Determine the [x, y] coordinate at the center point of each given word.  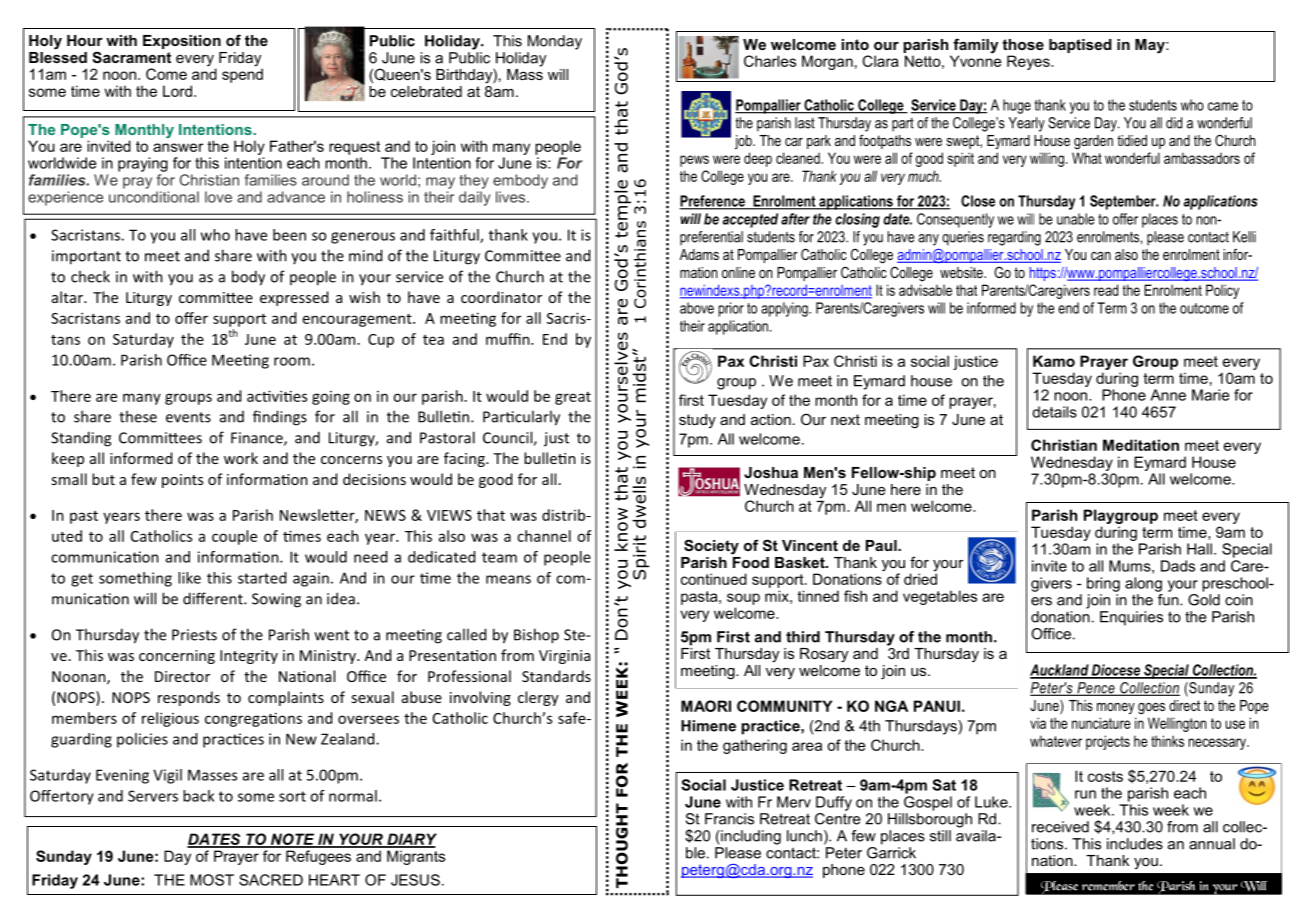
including [750, 837]
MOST [212, 880]
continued [714, 579]
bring [1103, 584]
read [1106, 290]
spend [242, 74]
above [697, 308]
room [292, 361]
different [214, 598]
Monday [555, 42]
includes [1135, 844]
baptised [1080, 46]
